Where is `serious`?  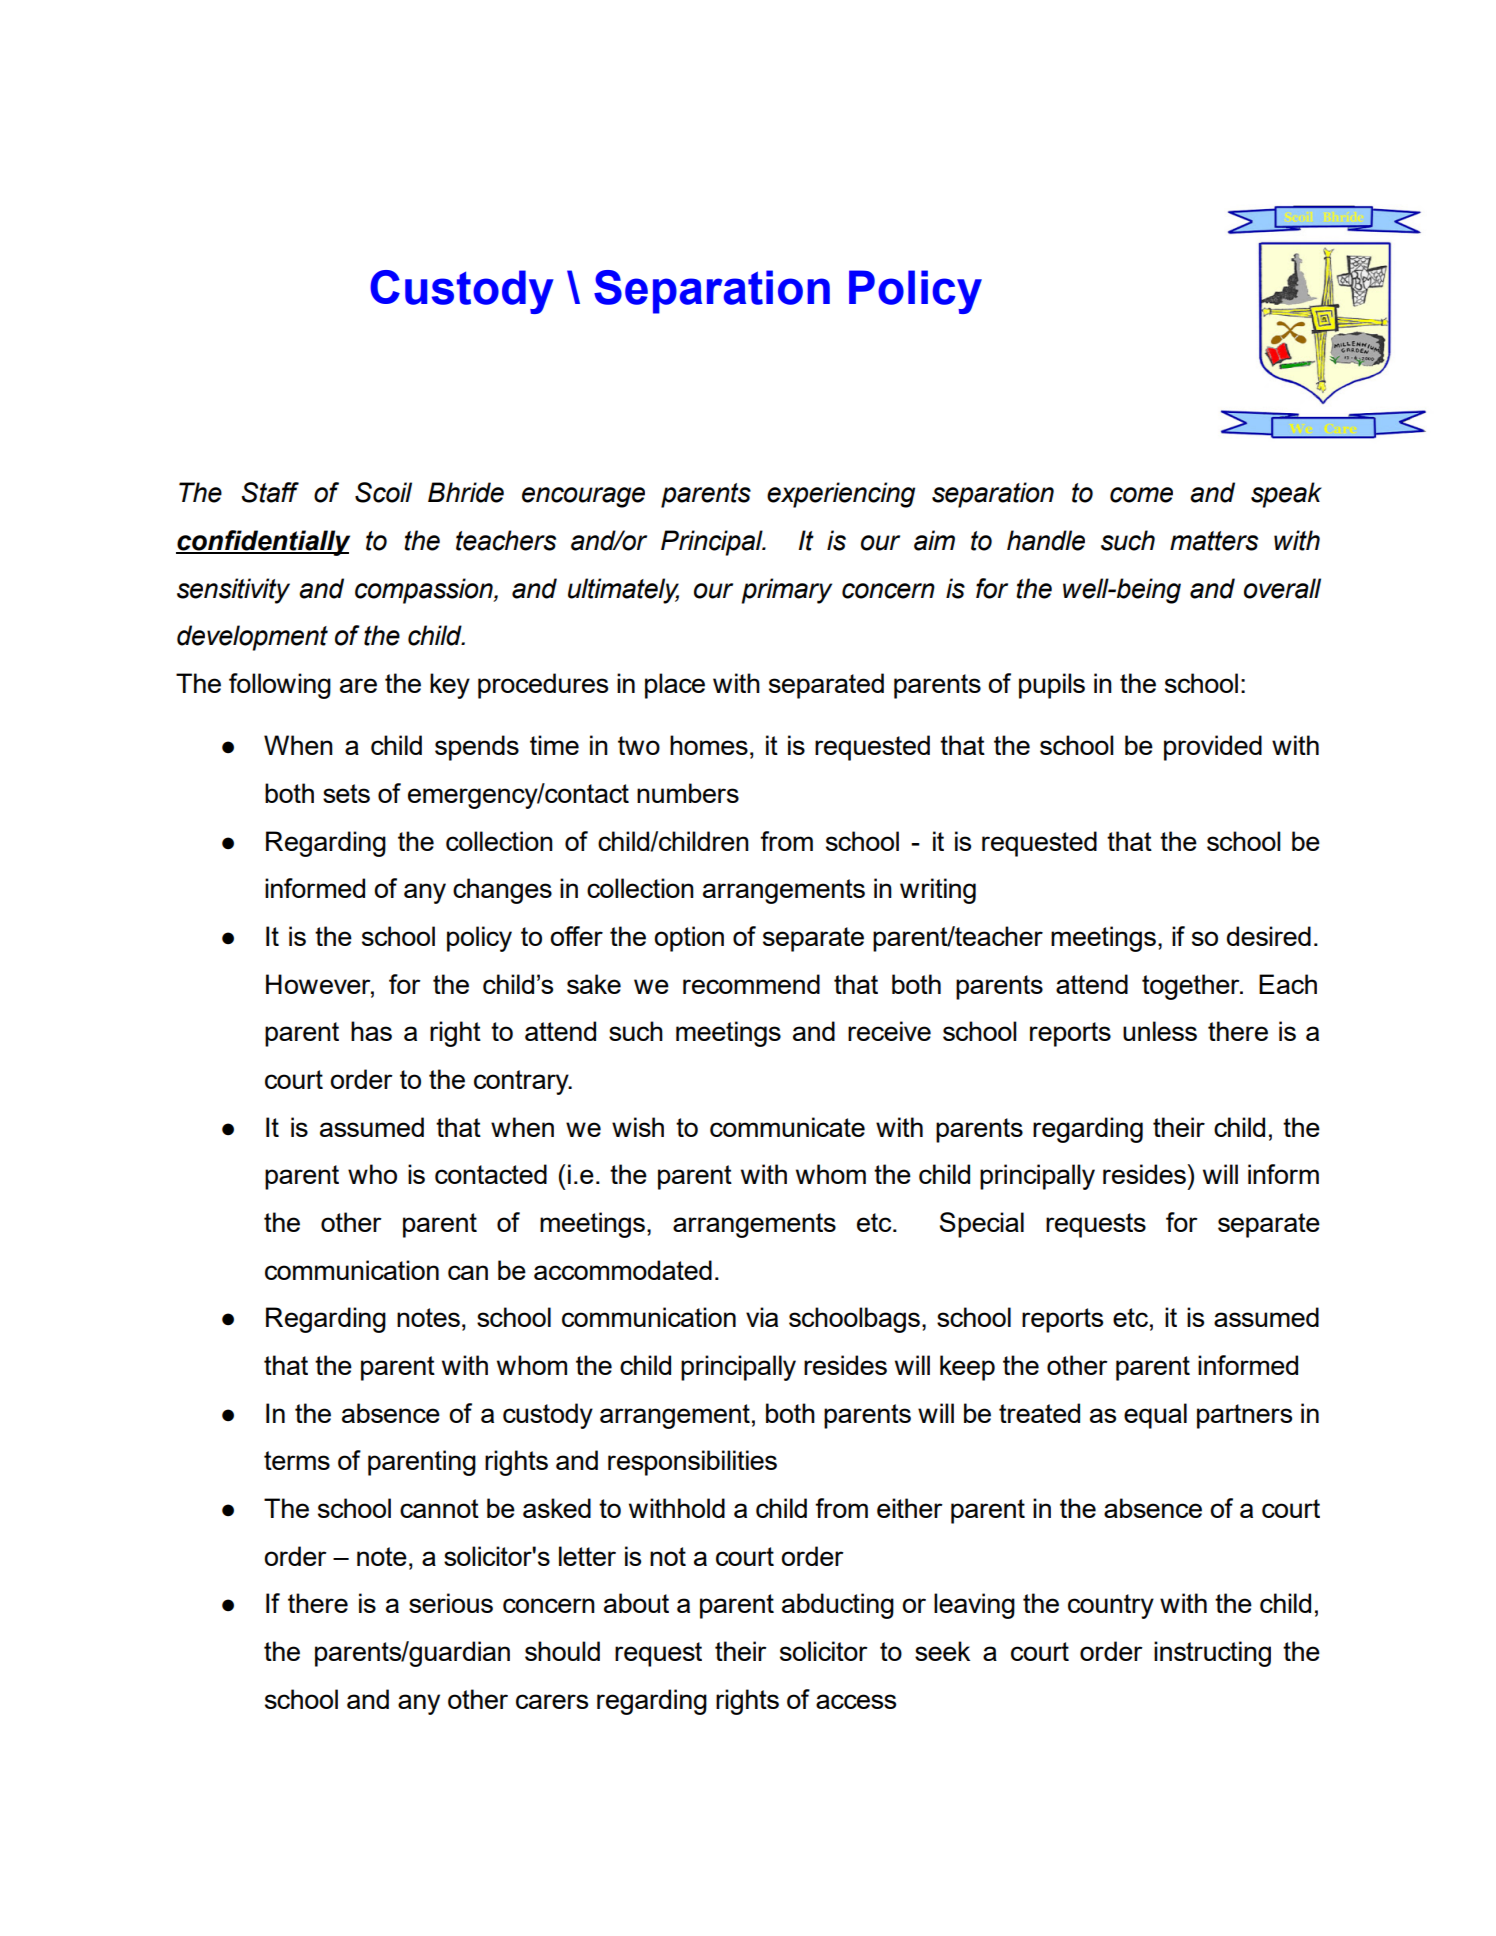
serious is located at coordinates (451, 1603).
